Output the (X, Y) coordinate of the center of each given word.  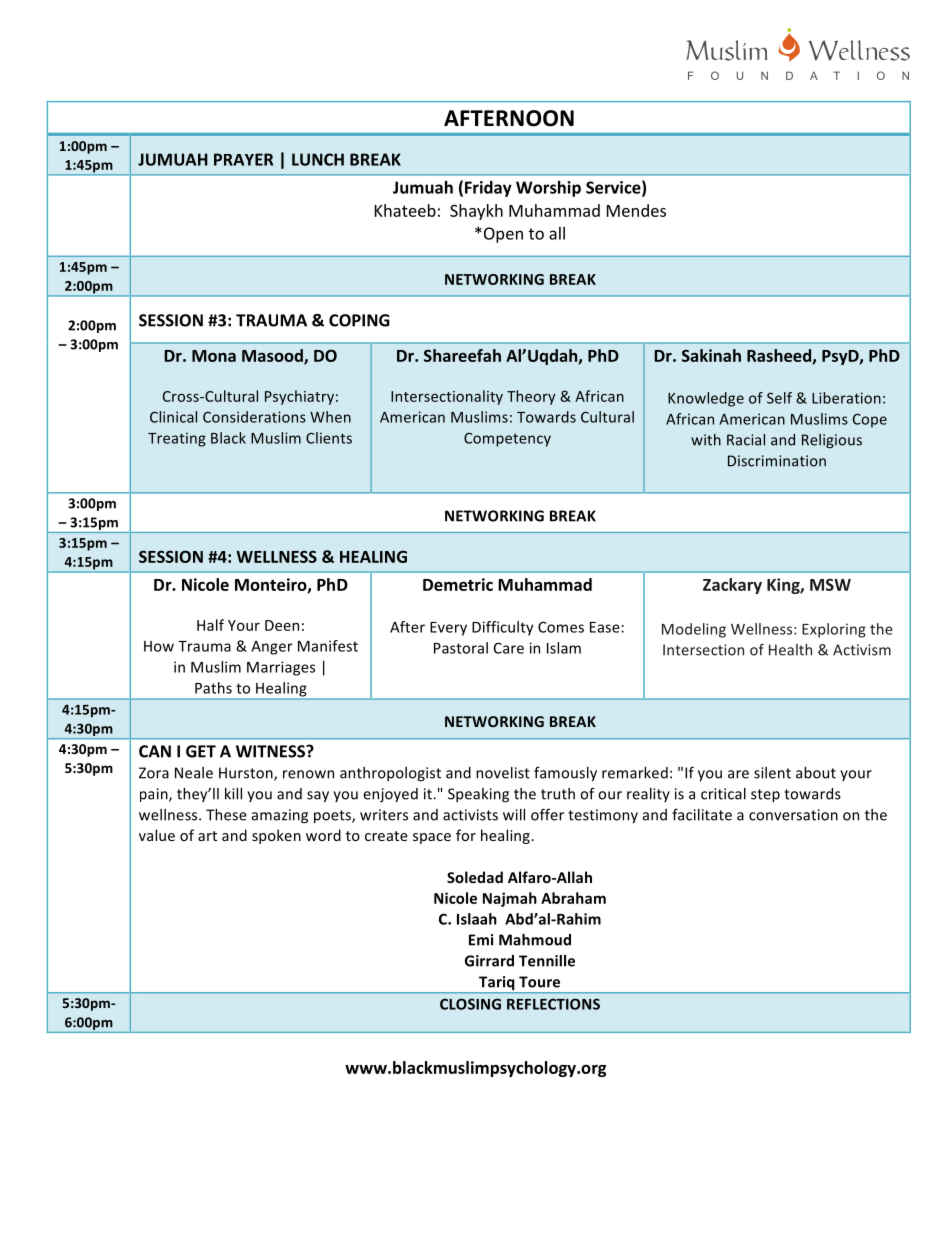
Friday (488, 189)
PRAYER (243, 159)
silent (772, 773)
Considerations (254, 417)
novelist (503, 773)
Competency (507, 440)
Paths (213, 688)
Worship (548, 189)
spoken (276, 836)
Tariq (497, 984)
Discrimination (777, 461)
